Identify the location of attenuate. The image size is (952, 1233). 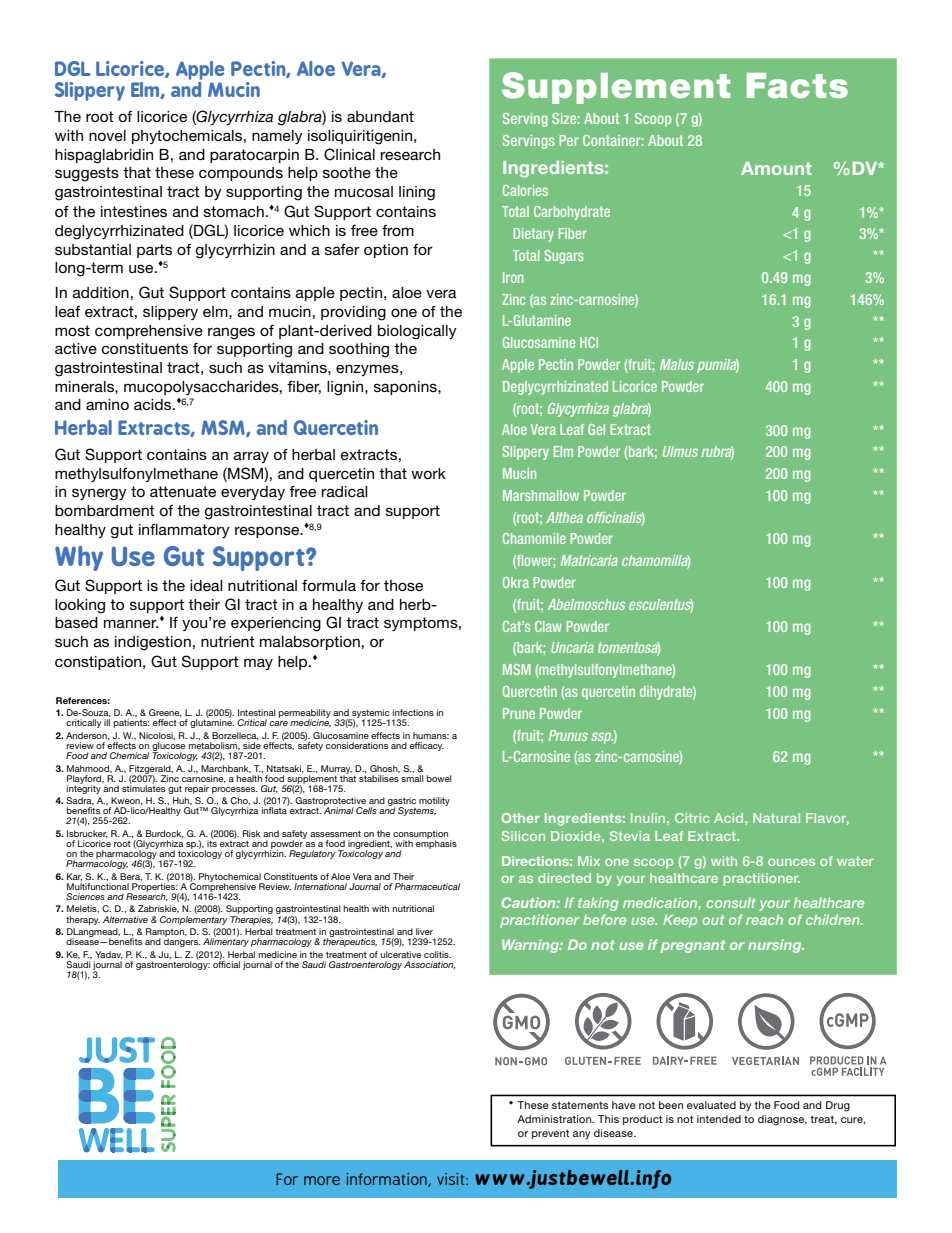
(183, 491).
